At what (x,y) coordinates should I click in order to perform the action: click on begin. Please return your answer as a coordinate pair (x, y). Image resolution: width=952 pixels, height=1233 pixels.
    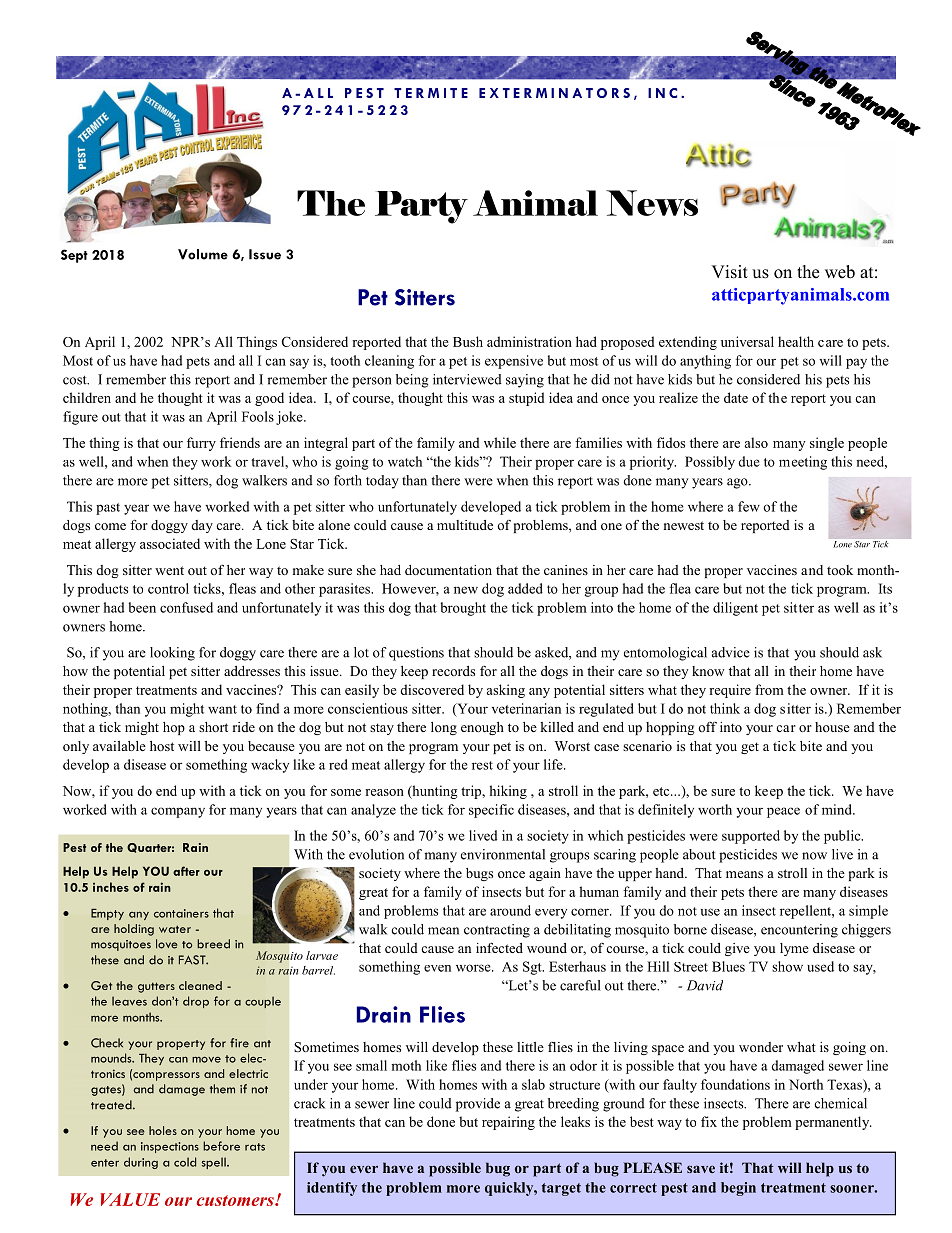
    Looking at the image, I should click on (738, 1189).
